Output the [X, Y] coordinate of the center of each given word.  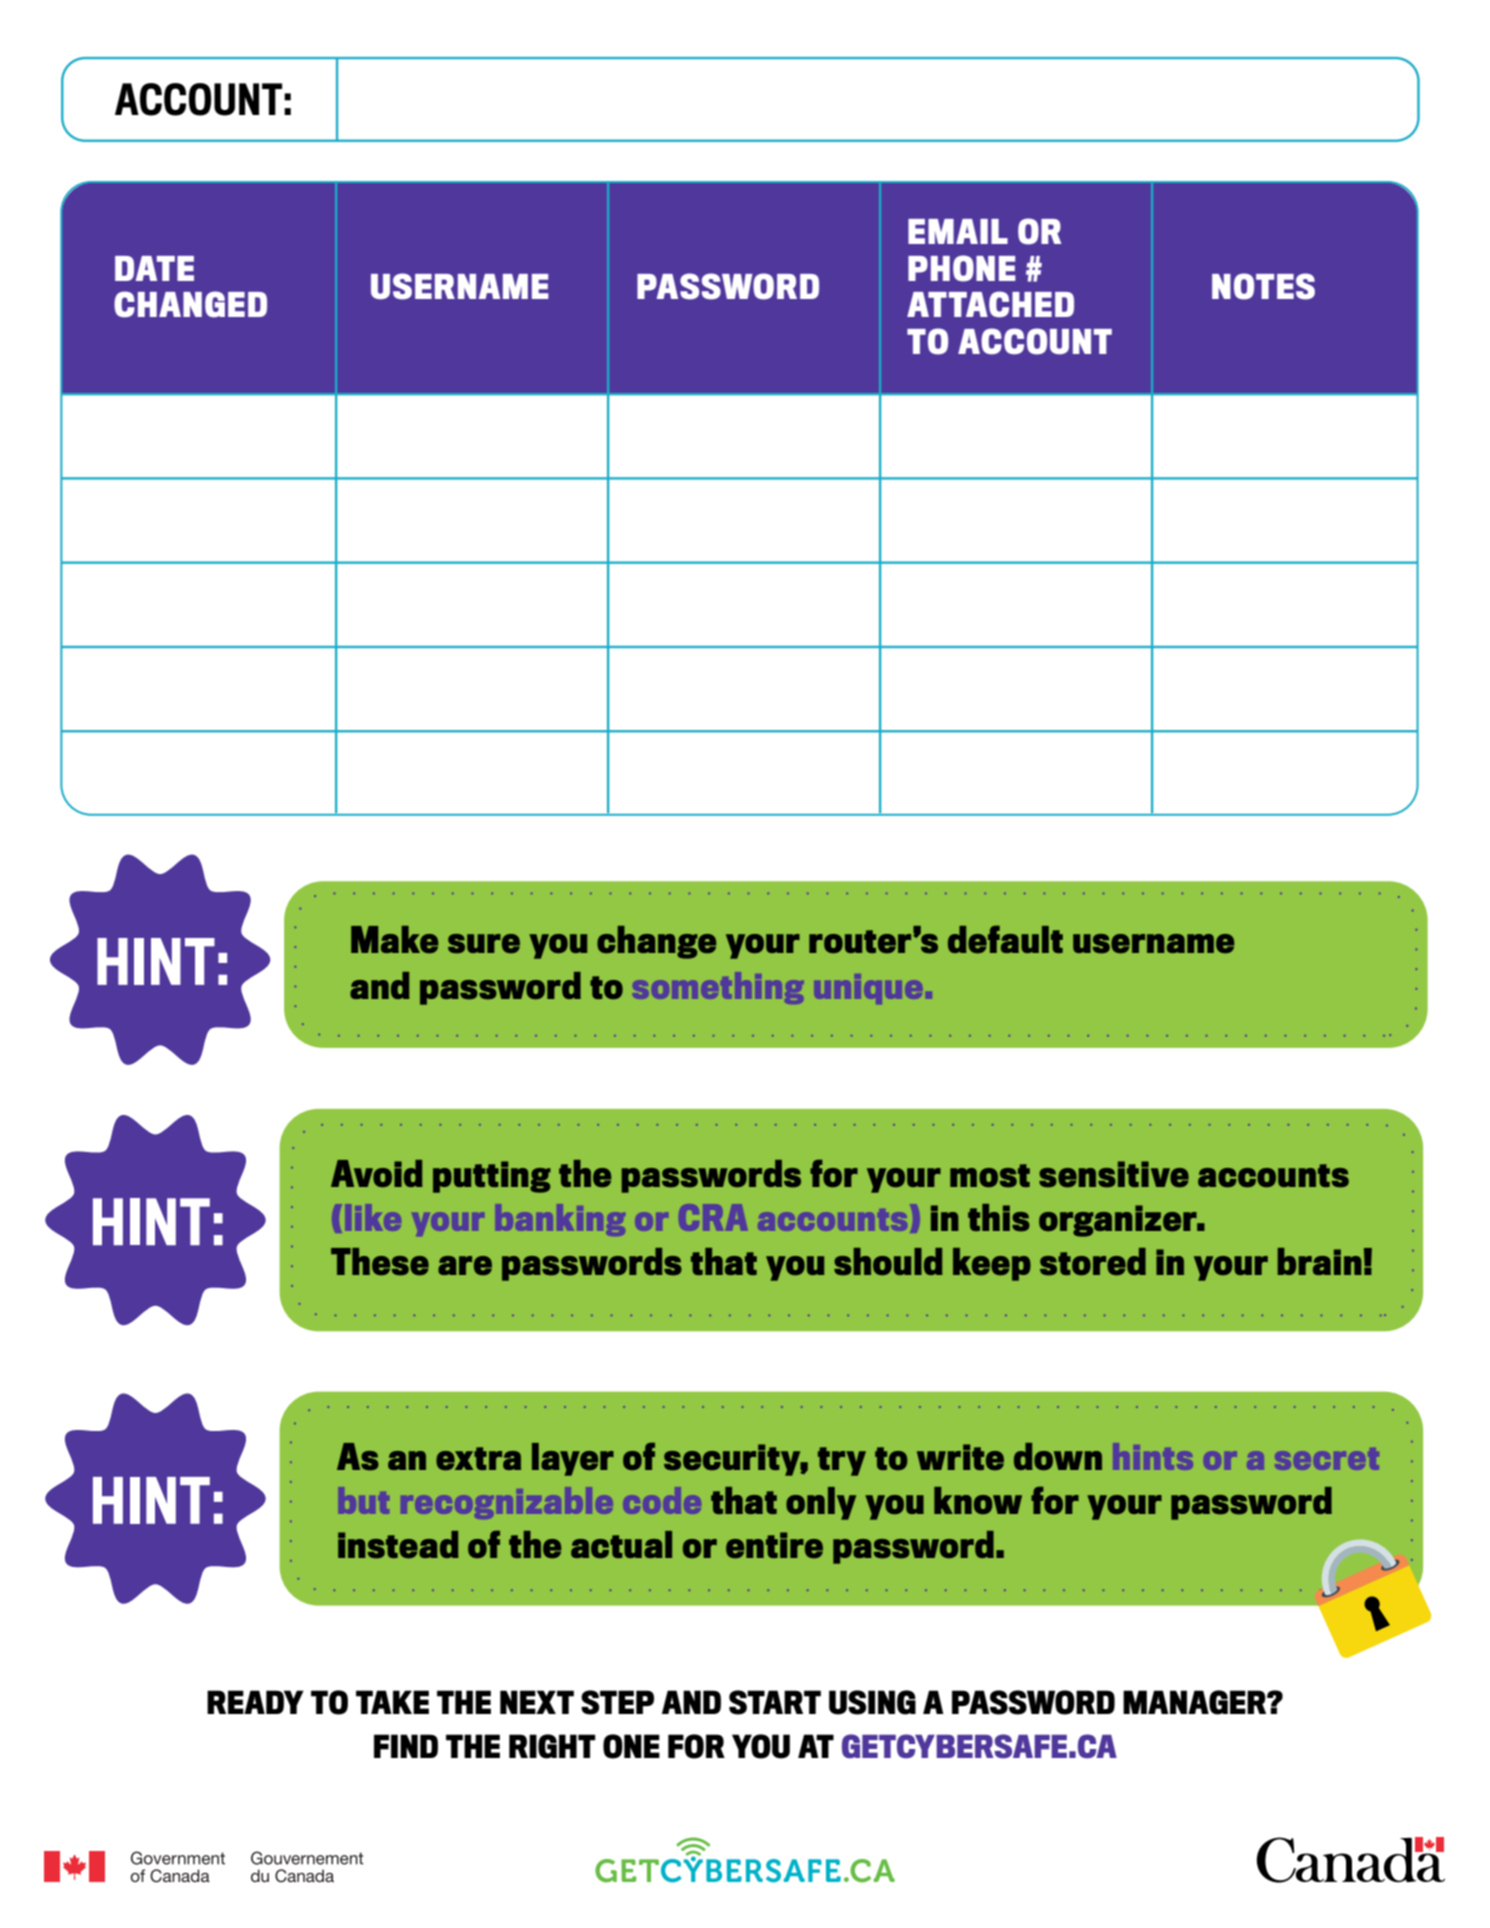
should [888, 1262]
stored [1093, 1262]
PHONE [962, 268]
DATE [154, 268]
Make [394, 939]
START [775, 1702]
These [380, 1262]
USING [872, 1702]
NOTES [1263, 286]
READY [255, 1702]
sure [484, 944]
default [1005, 939]
